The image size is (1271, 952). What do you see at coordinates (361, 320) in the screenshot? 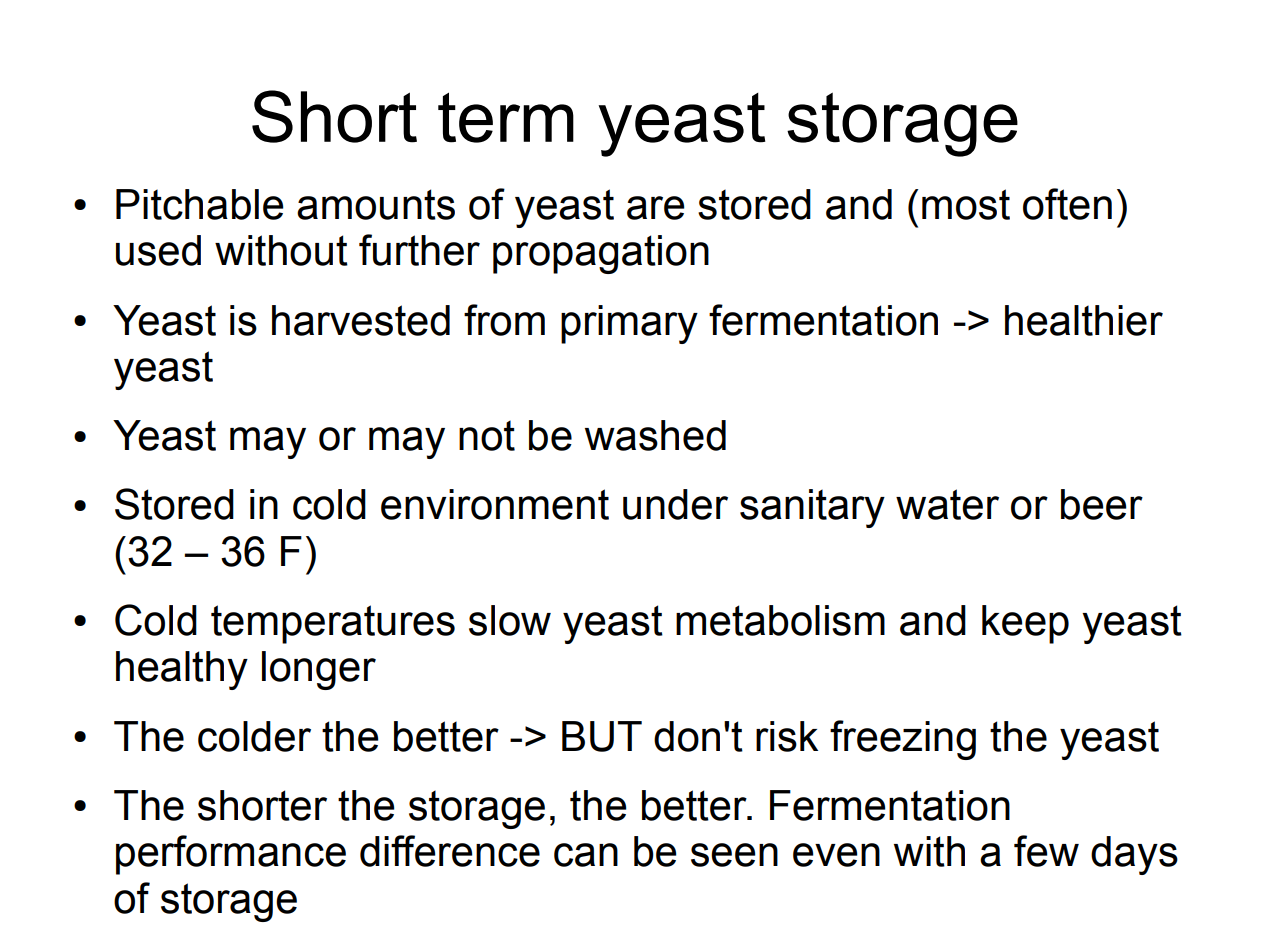
I see `harvested` at bounding box center [361, 320].
